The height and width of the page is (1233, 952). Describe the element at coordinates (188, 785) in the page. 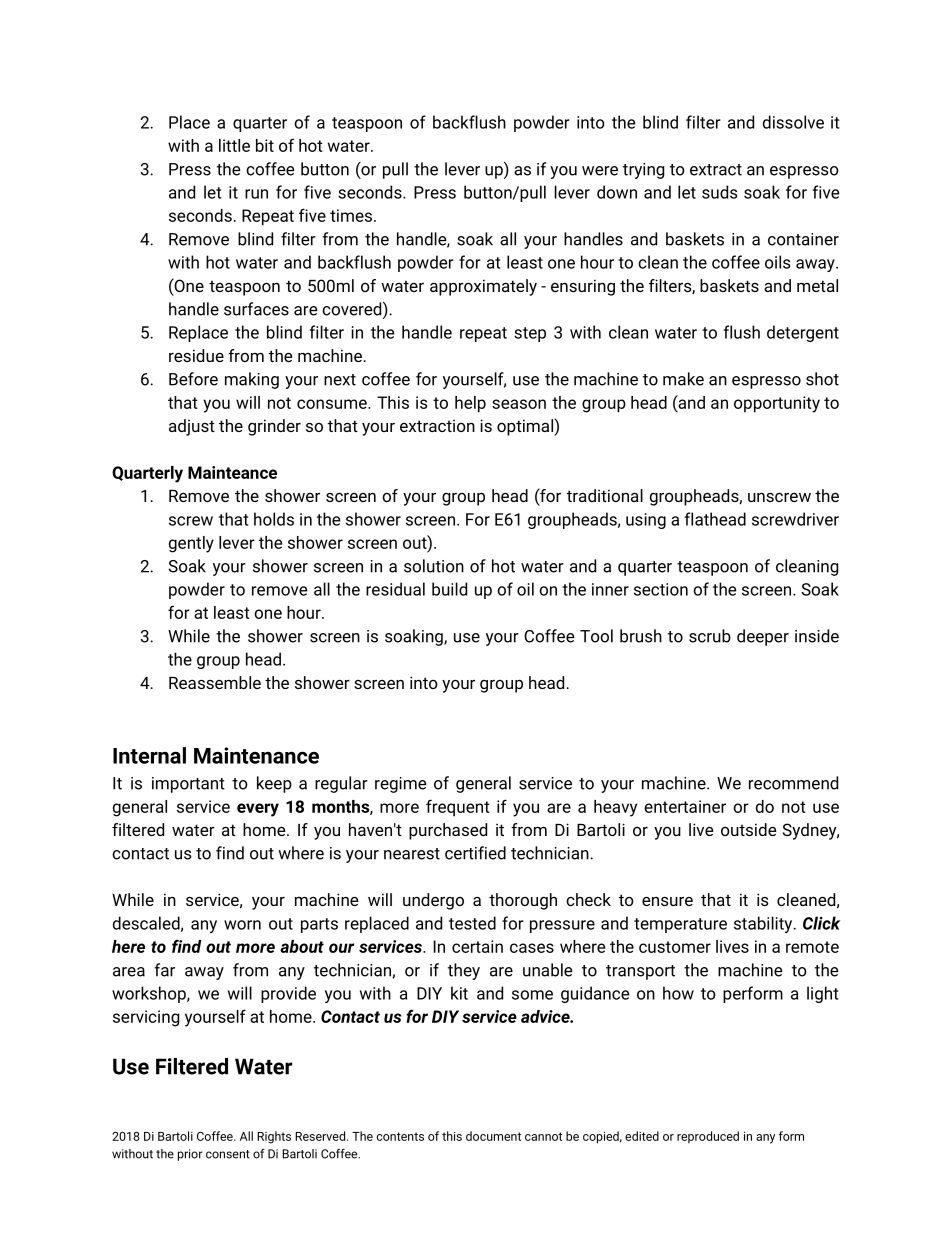

I see `important` at that location.
